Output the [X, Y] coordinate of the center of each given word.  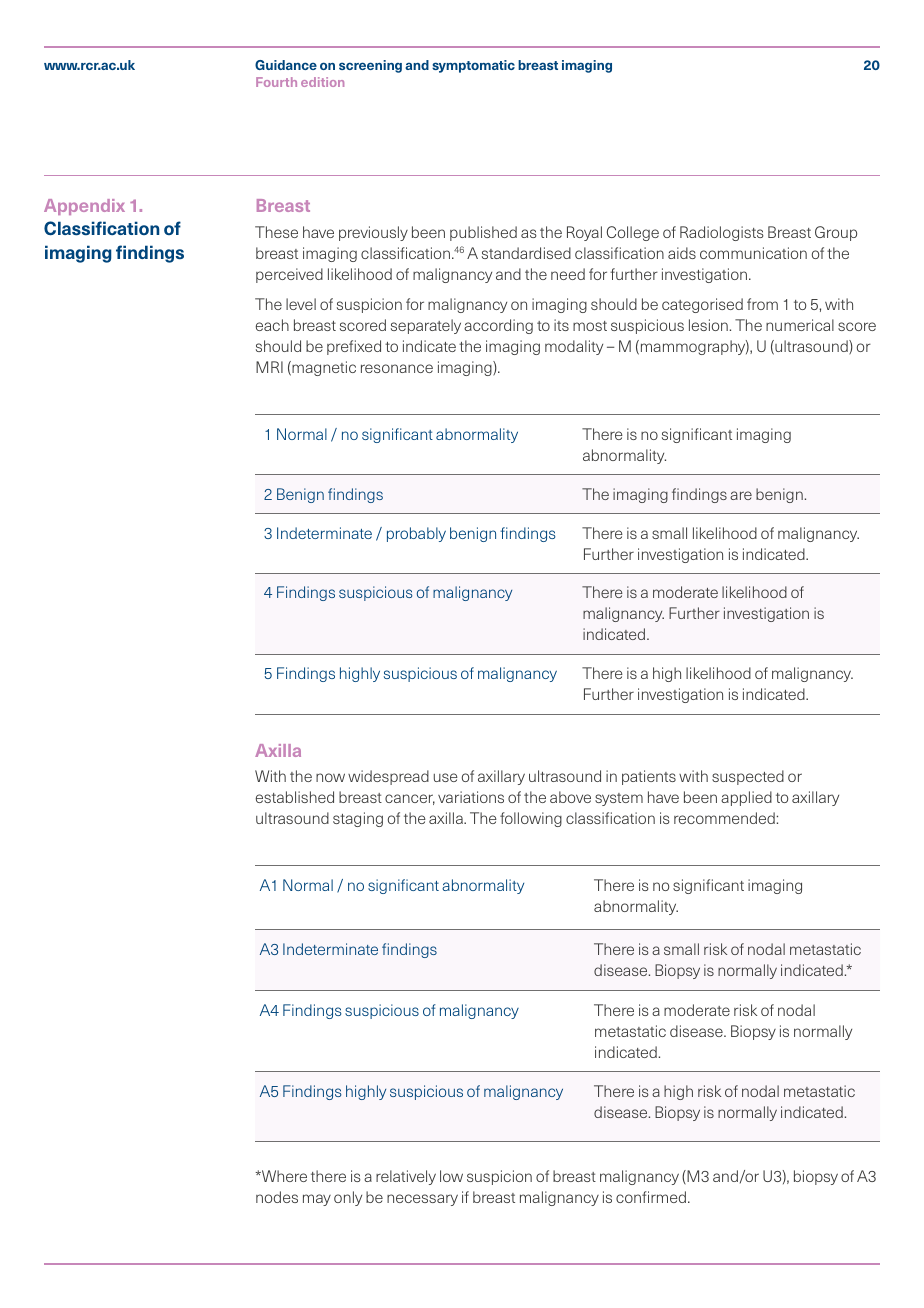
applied [746, 798]
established [295, 797]
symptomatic [473, 66]
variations [471, 797]
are [741, 495]
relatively [406, 1177]
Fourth [276, 82]
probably [416, 534]
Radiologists [722, 233]
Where [283, 1176]
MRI [269, 367]
